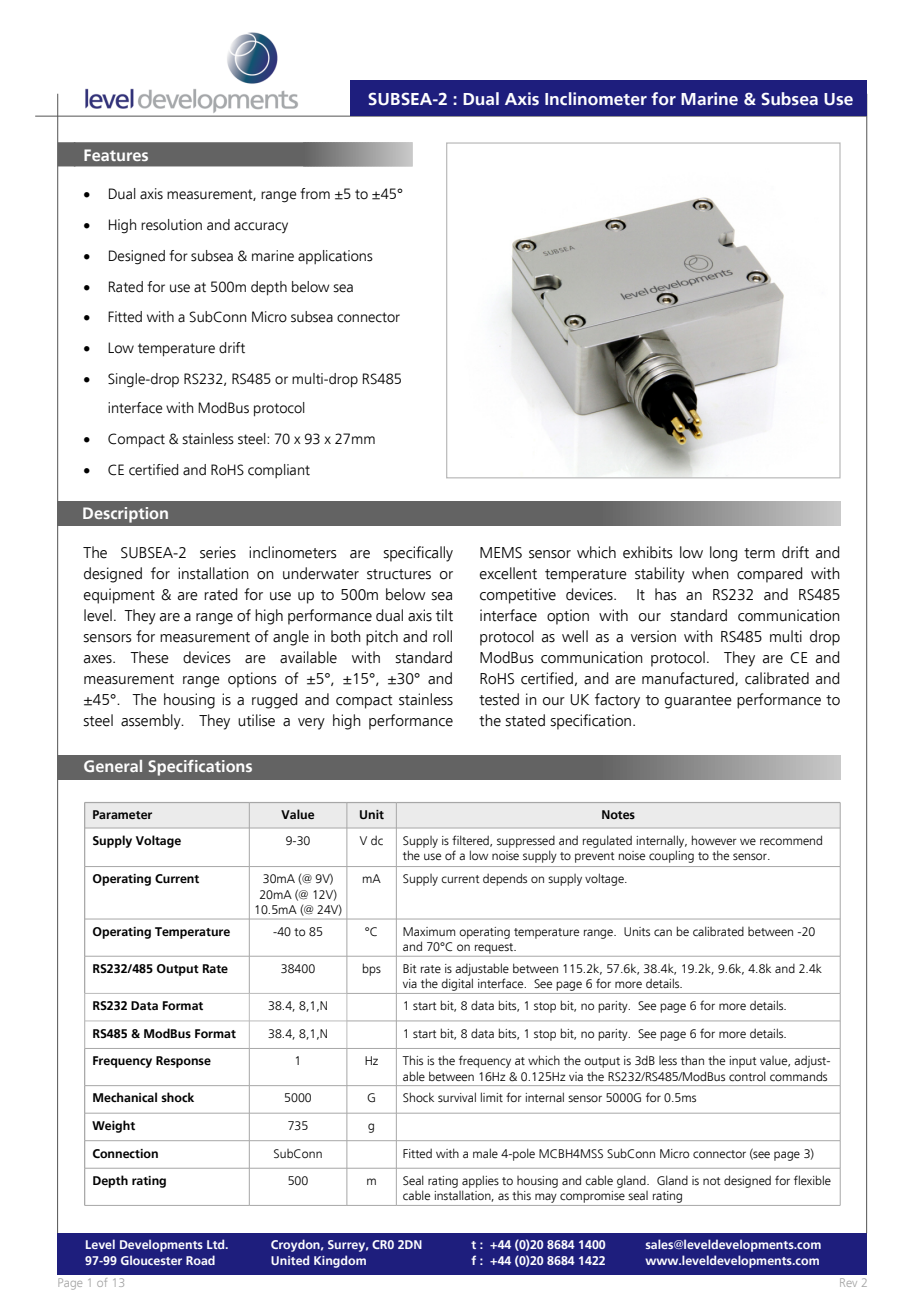 The width and height of the screenshot is (924, 1308). What do you see at coordinates (812, 1180) in the screenshot?
I see `flexible` at bounding box center [812, 1180].
